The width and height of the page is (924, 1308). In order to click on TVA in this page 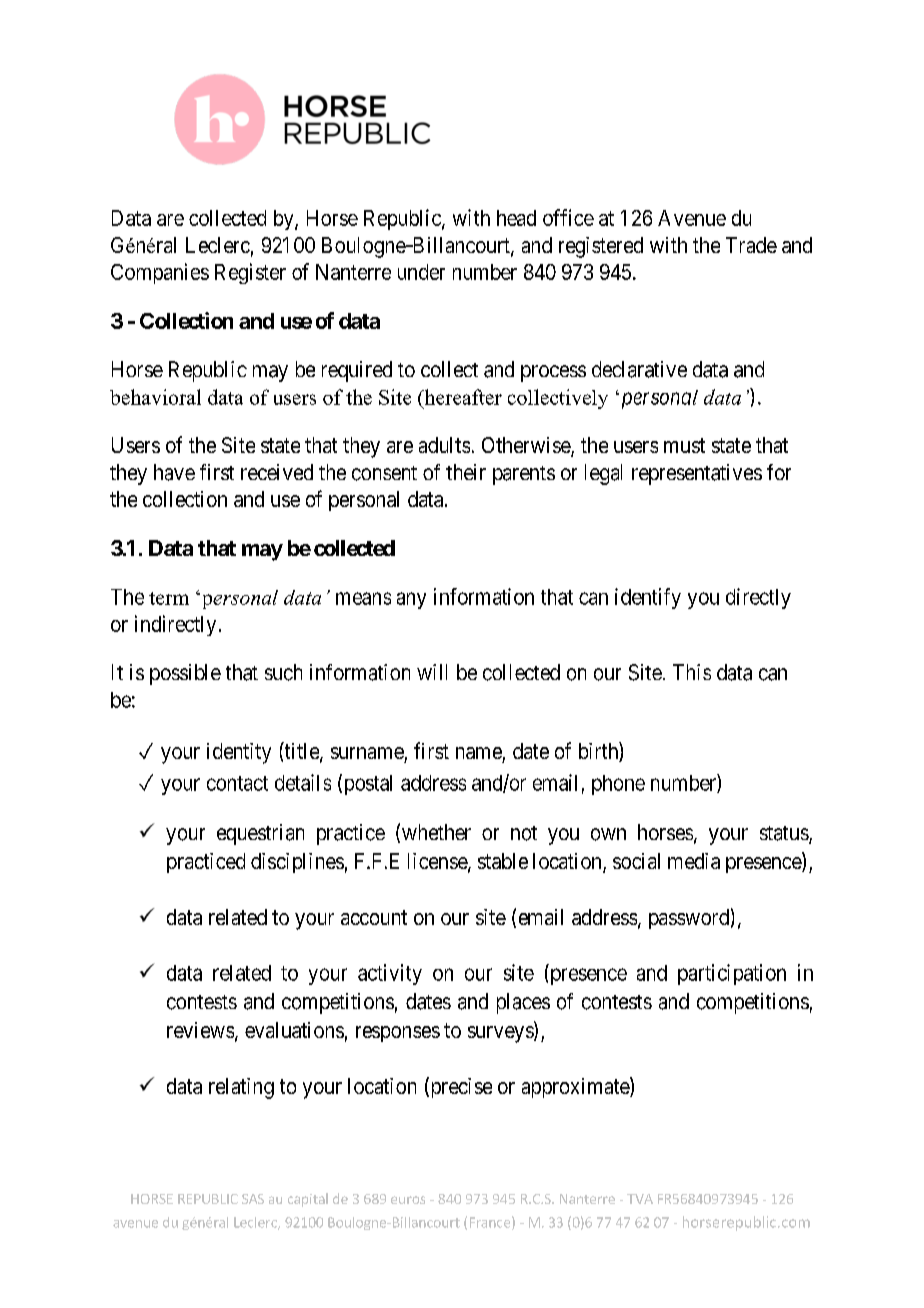, I will do `click(640, 1199)`.
